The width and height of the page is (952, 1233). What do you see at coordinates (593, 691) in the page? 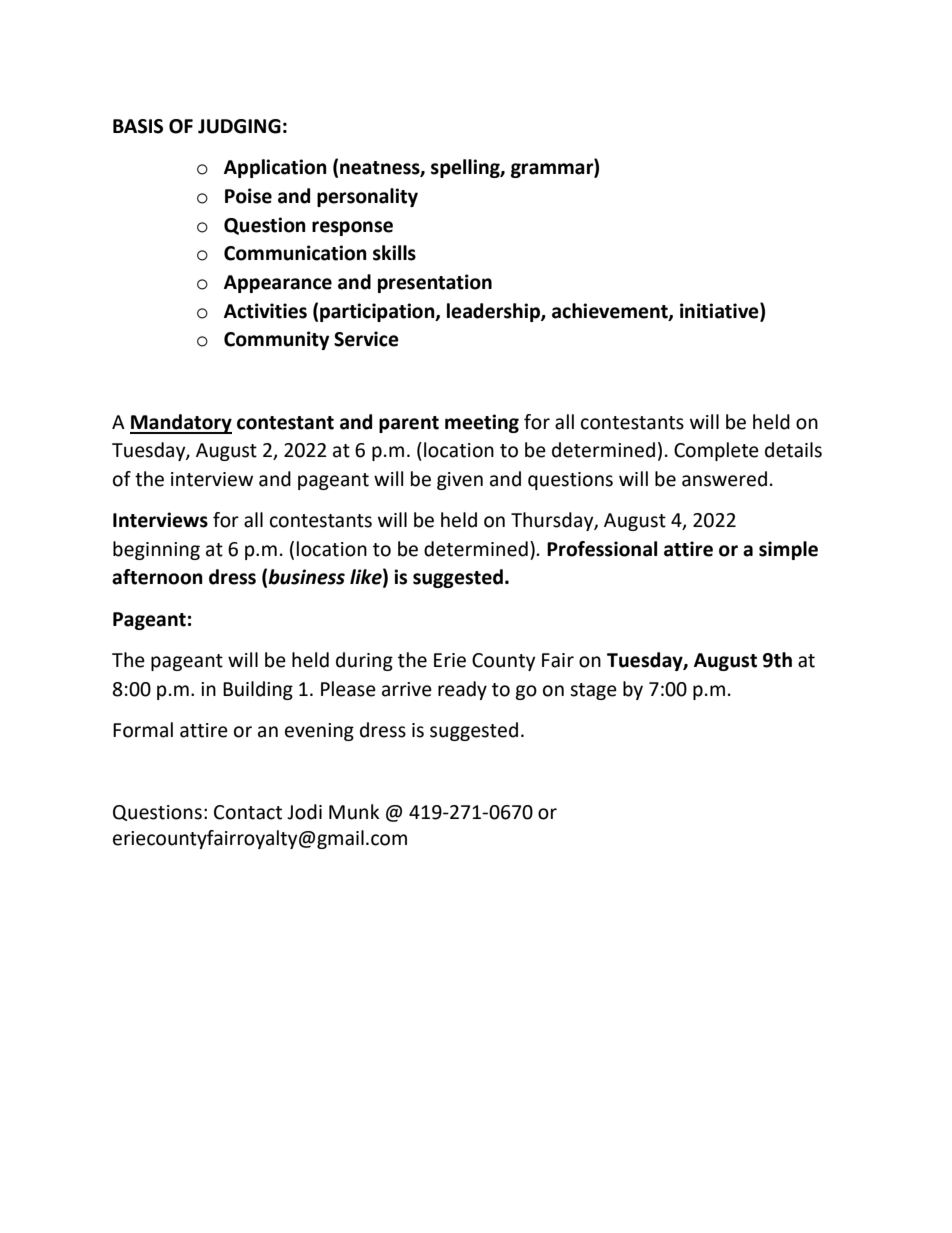
I see `stage` at bounding box center [593, 691].
